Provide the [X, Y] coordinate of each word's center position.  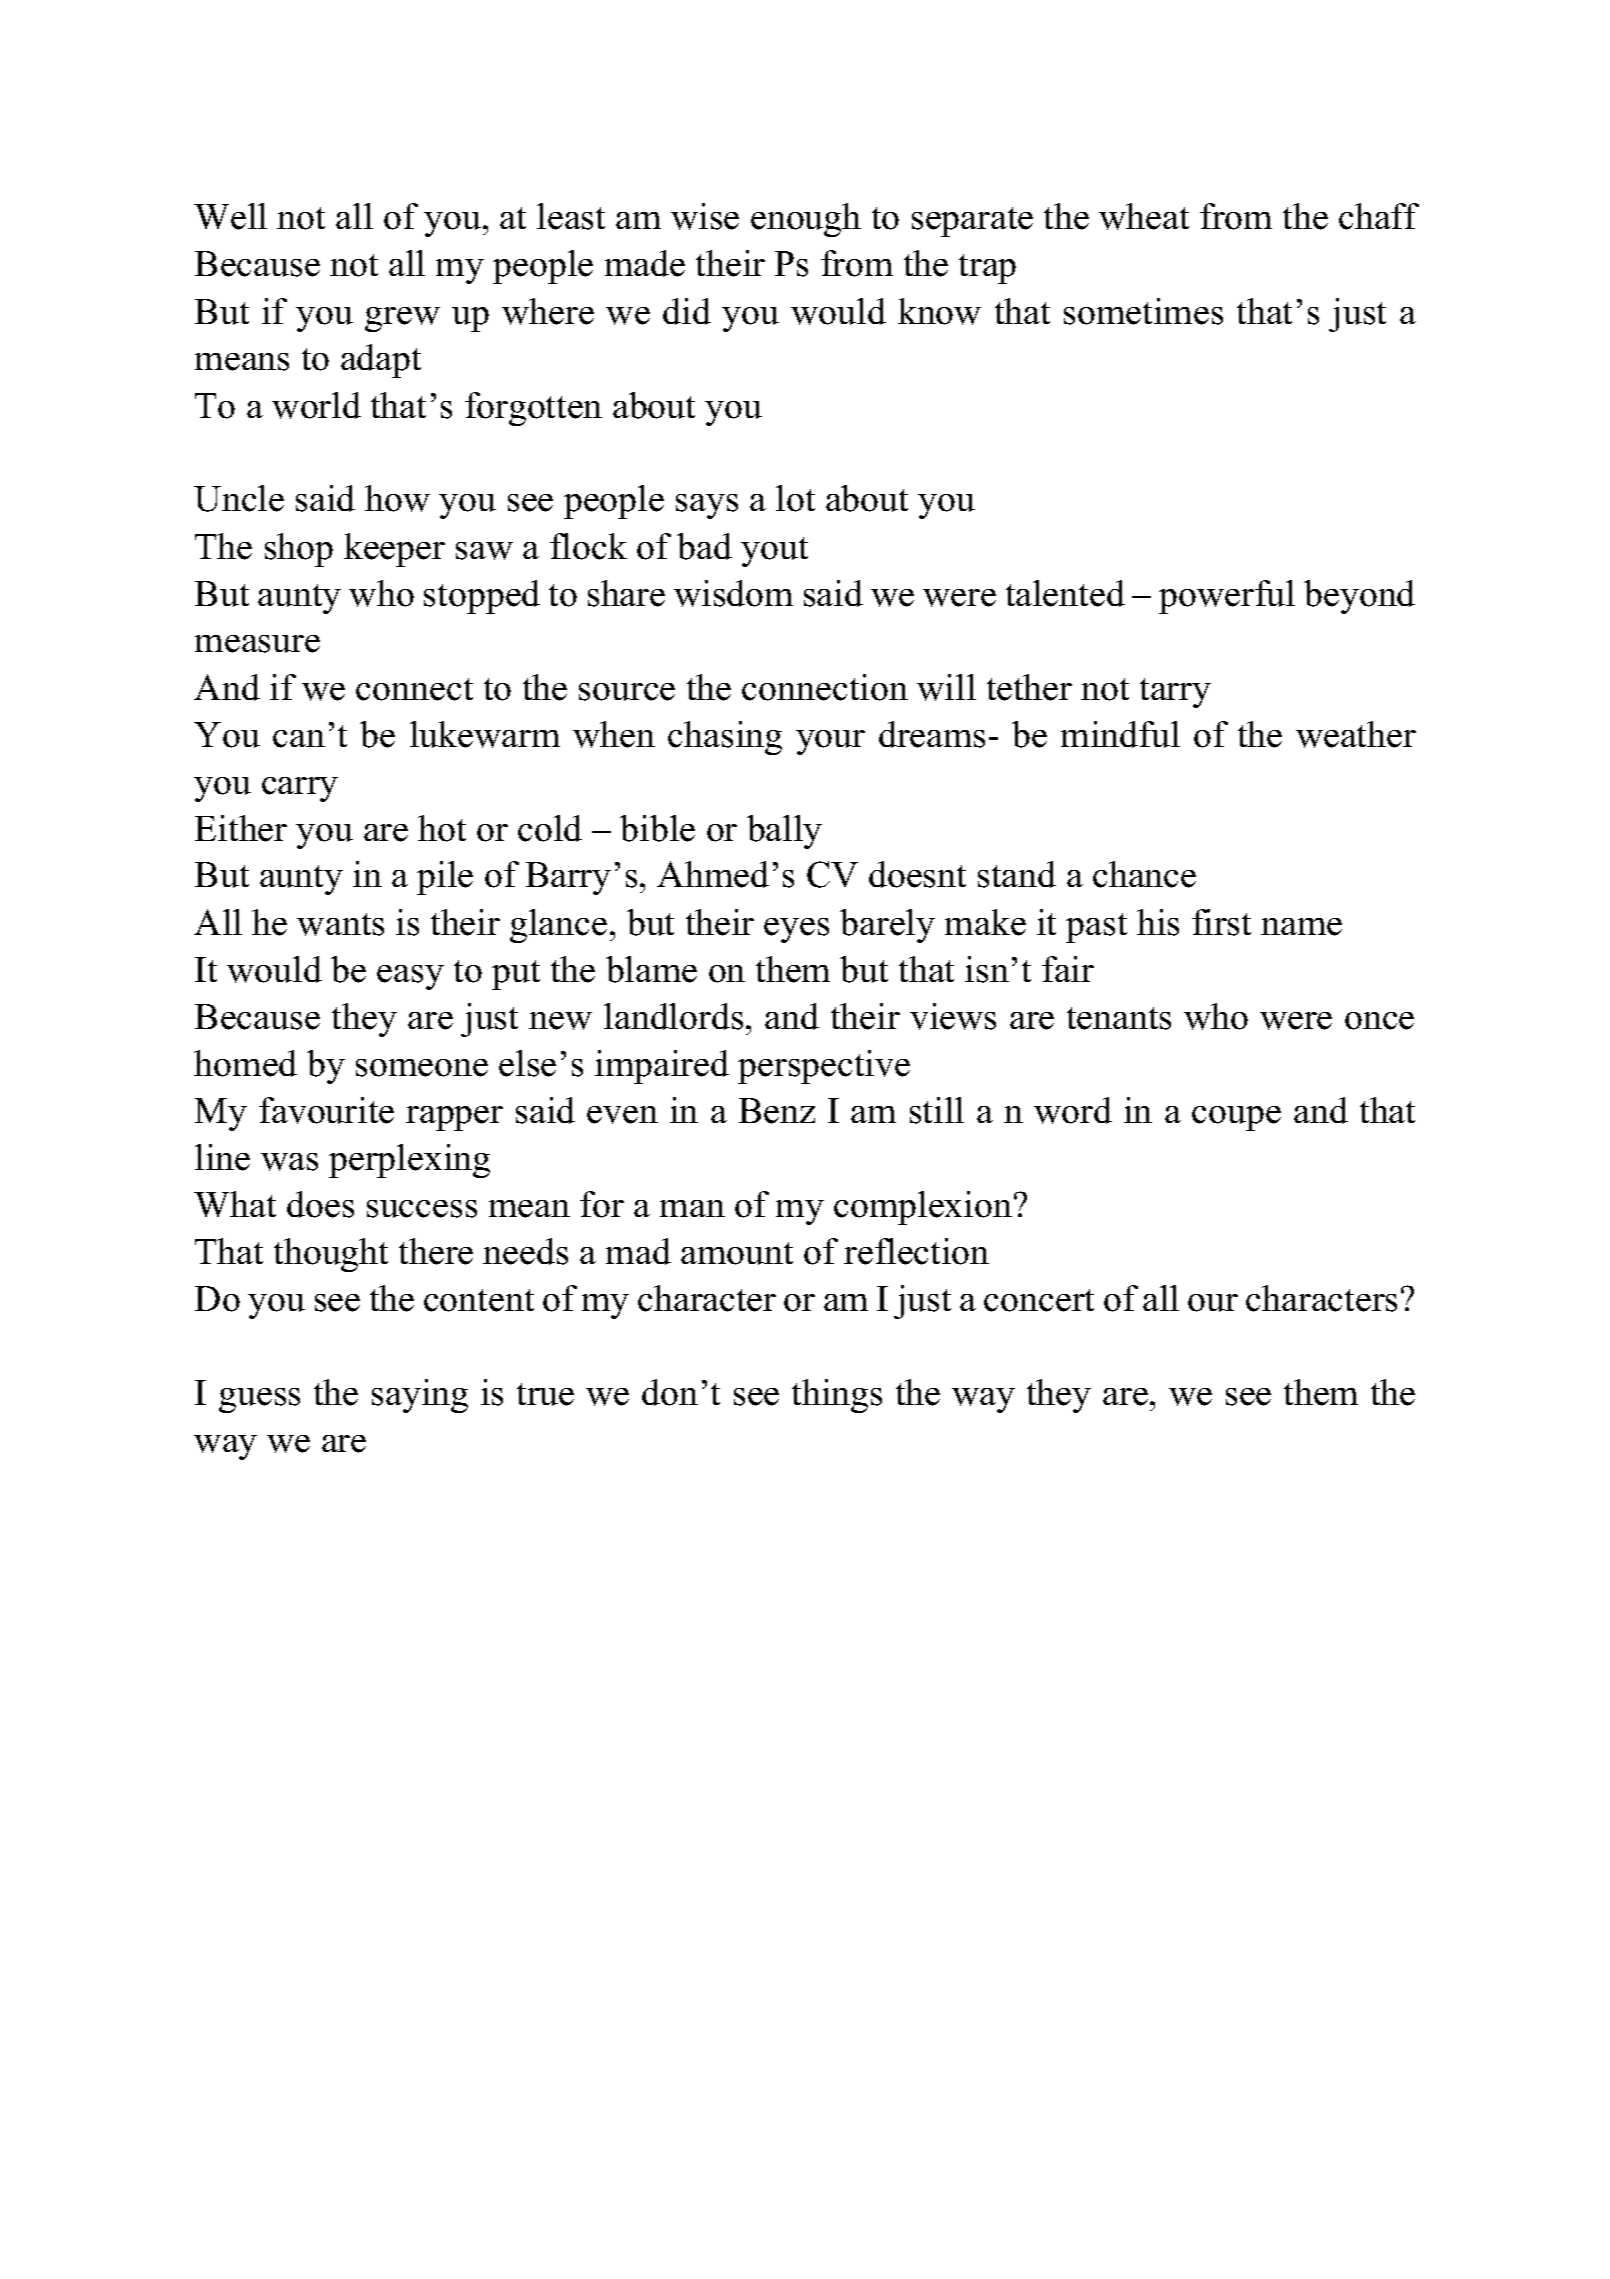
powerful [1227, 597]
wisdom [733, 593]
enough [806, 220]
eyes [796, 930]
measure [257, 644]
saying [420, 1396]
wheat [1144, 216]
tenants [1119, 1018]
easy [410, 977]
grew [402, 319]
